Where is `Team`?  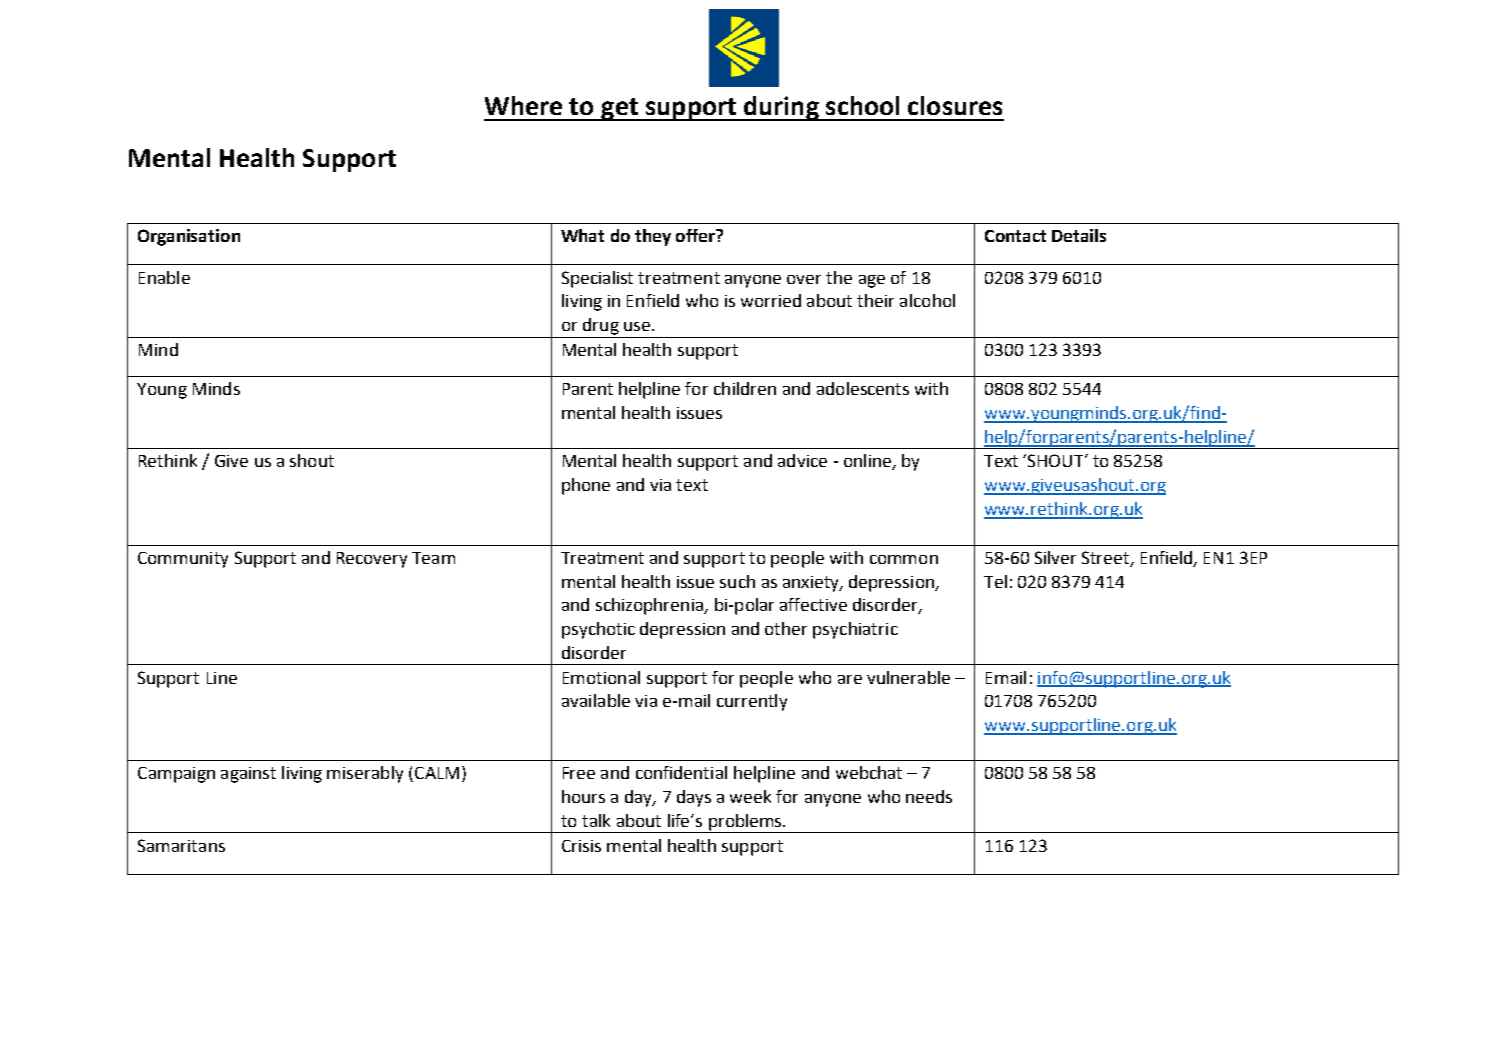 Team is located at coordinates (433, 558).
